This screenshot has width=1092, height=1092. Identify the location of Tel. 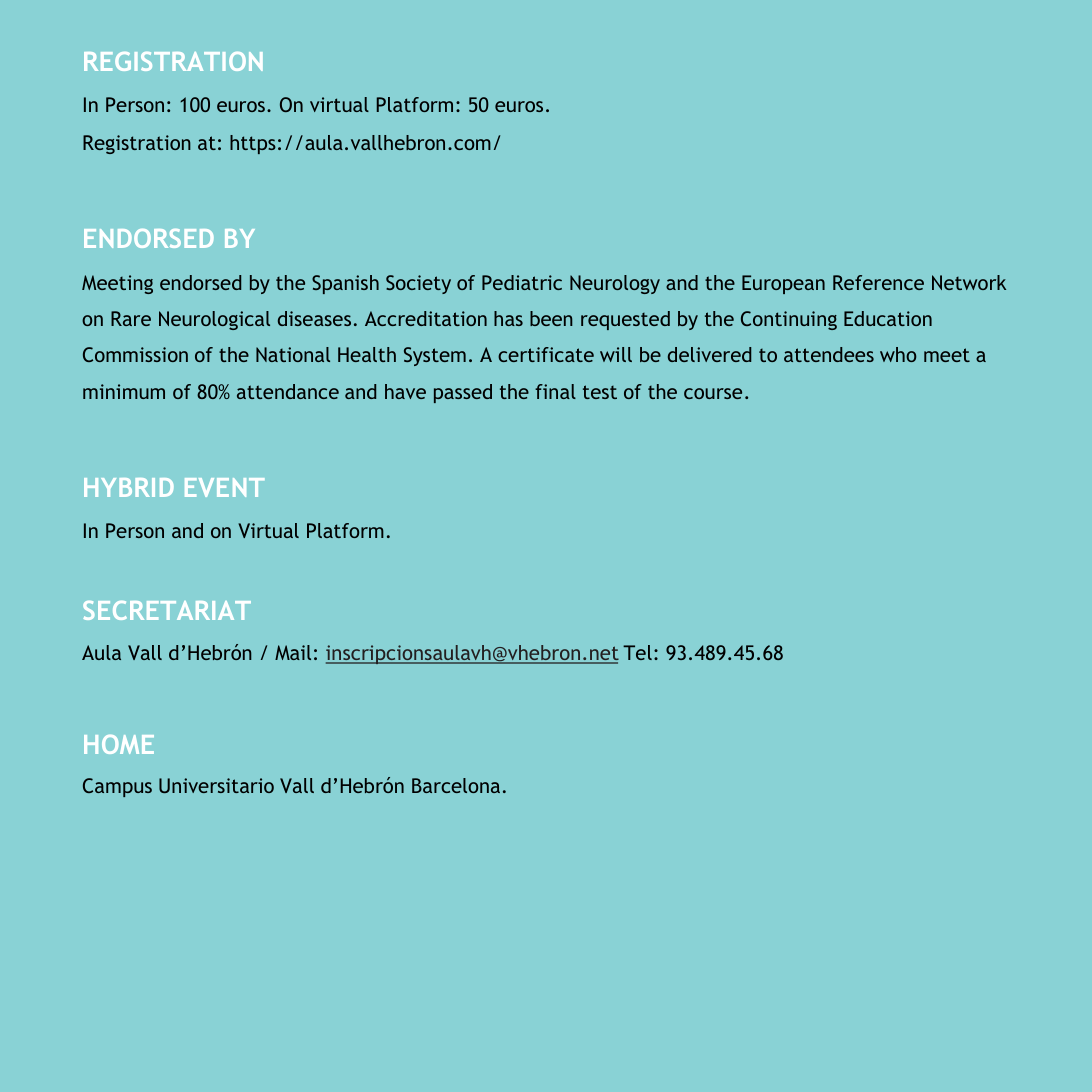
(637, 652).
